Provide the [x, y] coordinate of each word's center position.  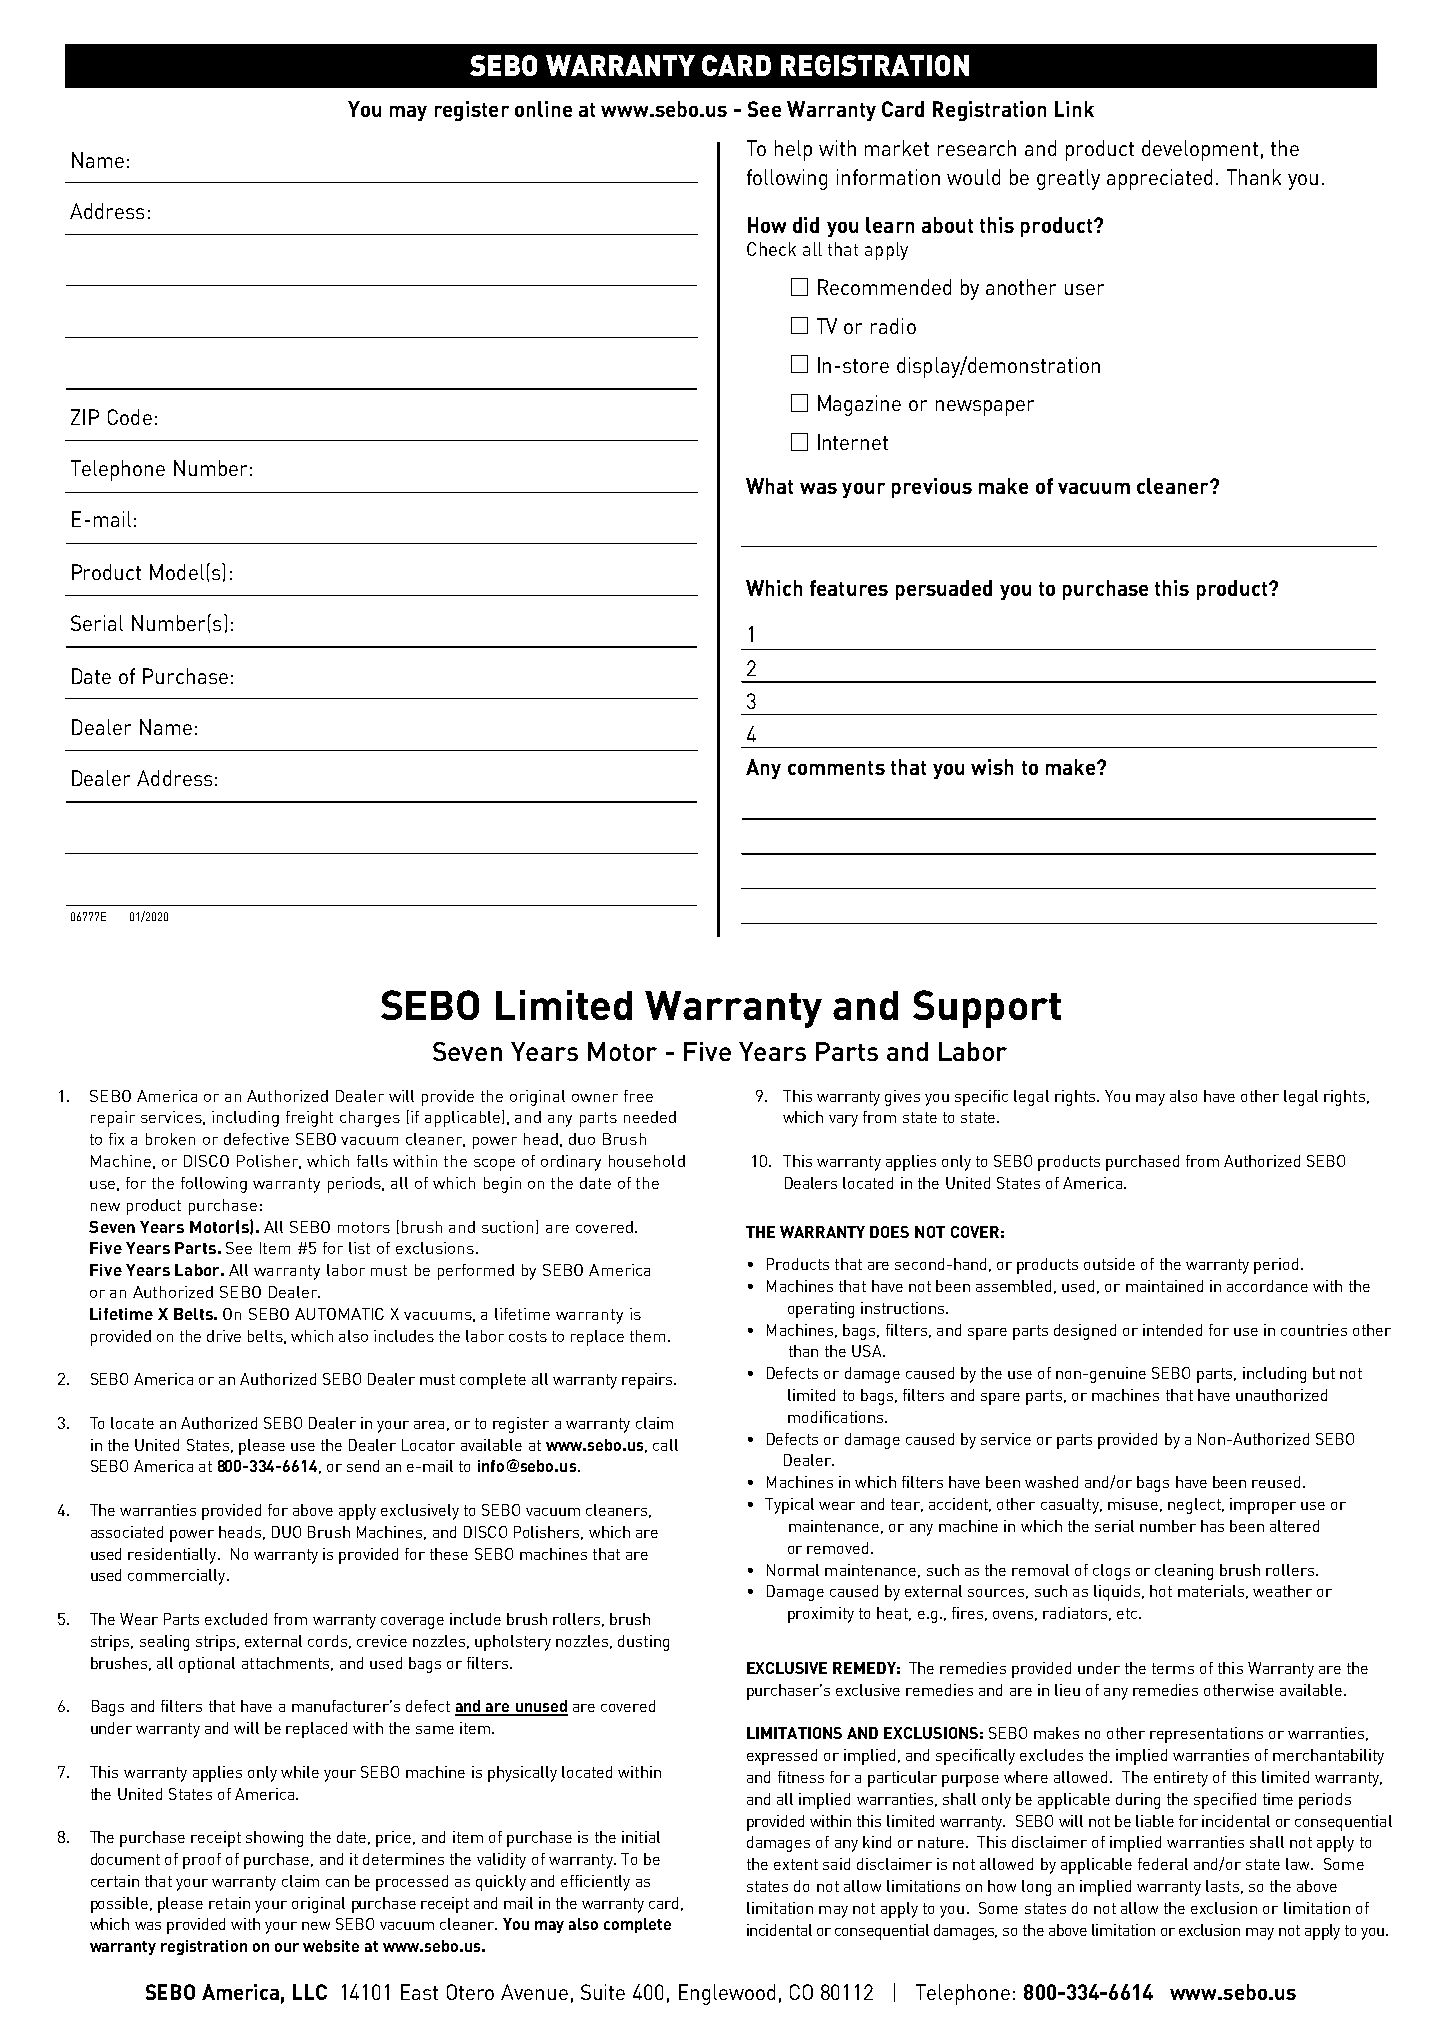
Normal [793, 1570]
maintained [1164, 1286]
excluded [236, 1619]
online [543, 109]
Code [130, 417]
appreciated [1159, 179]
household [647, 1161]
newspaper [985, 408]
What [769, 486]
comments [836, 768]
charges [370, 1119]
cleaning [1184, 1572]
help [793, 150]
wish [992, 767]
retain [229, 1903]
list [359, 1248]
